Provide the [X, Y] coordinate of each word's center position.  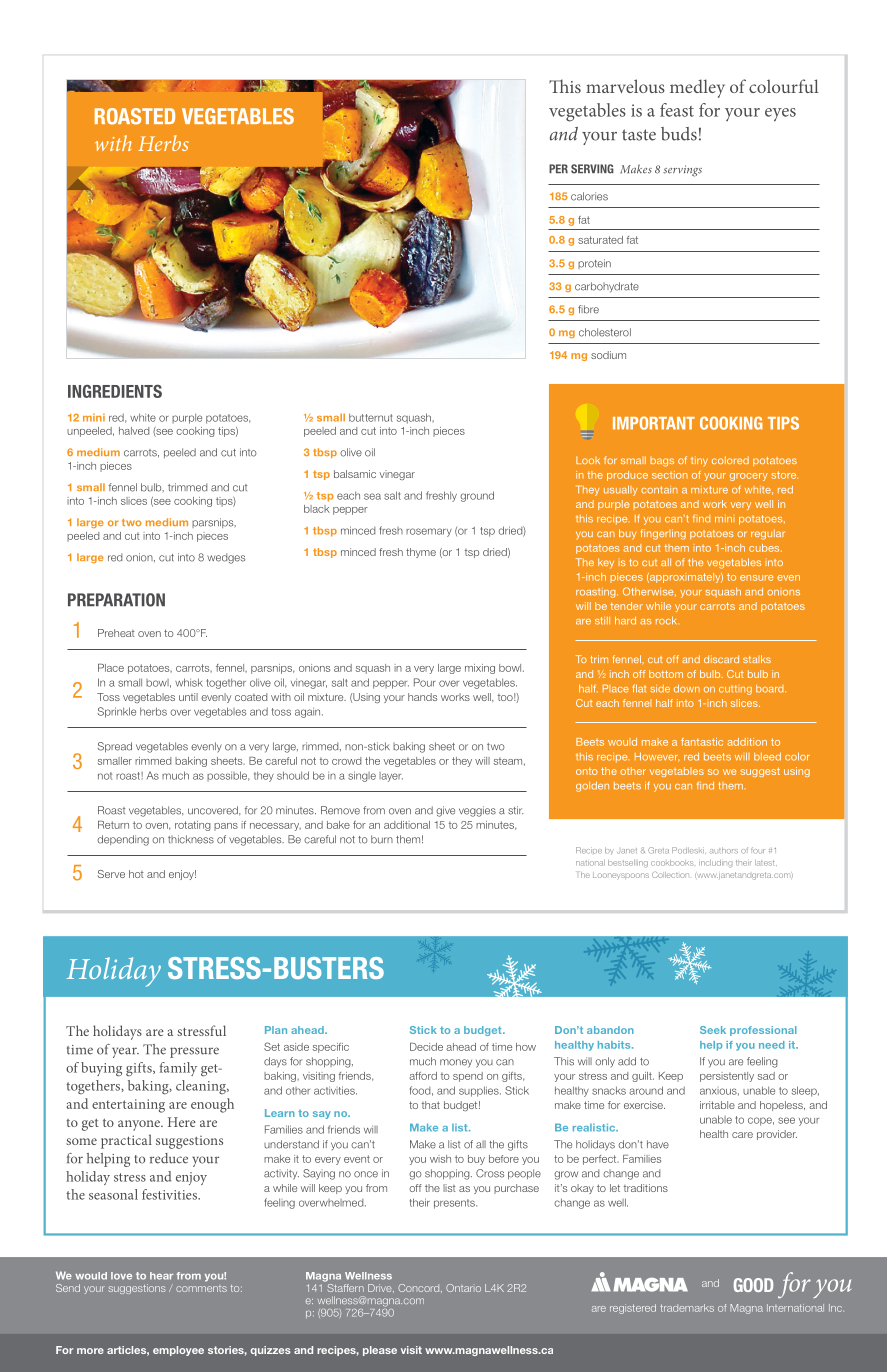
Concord [420, 1288]
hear [161, 1276]
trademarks [687, 1308]
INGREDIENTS [115, 391]
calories [589, 196]
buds [679, 134]
